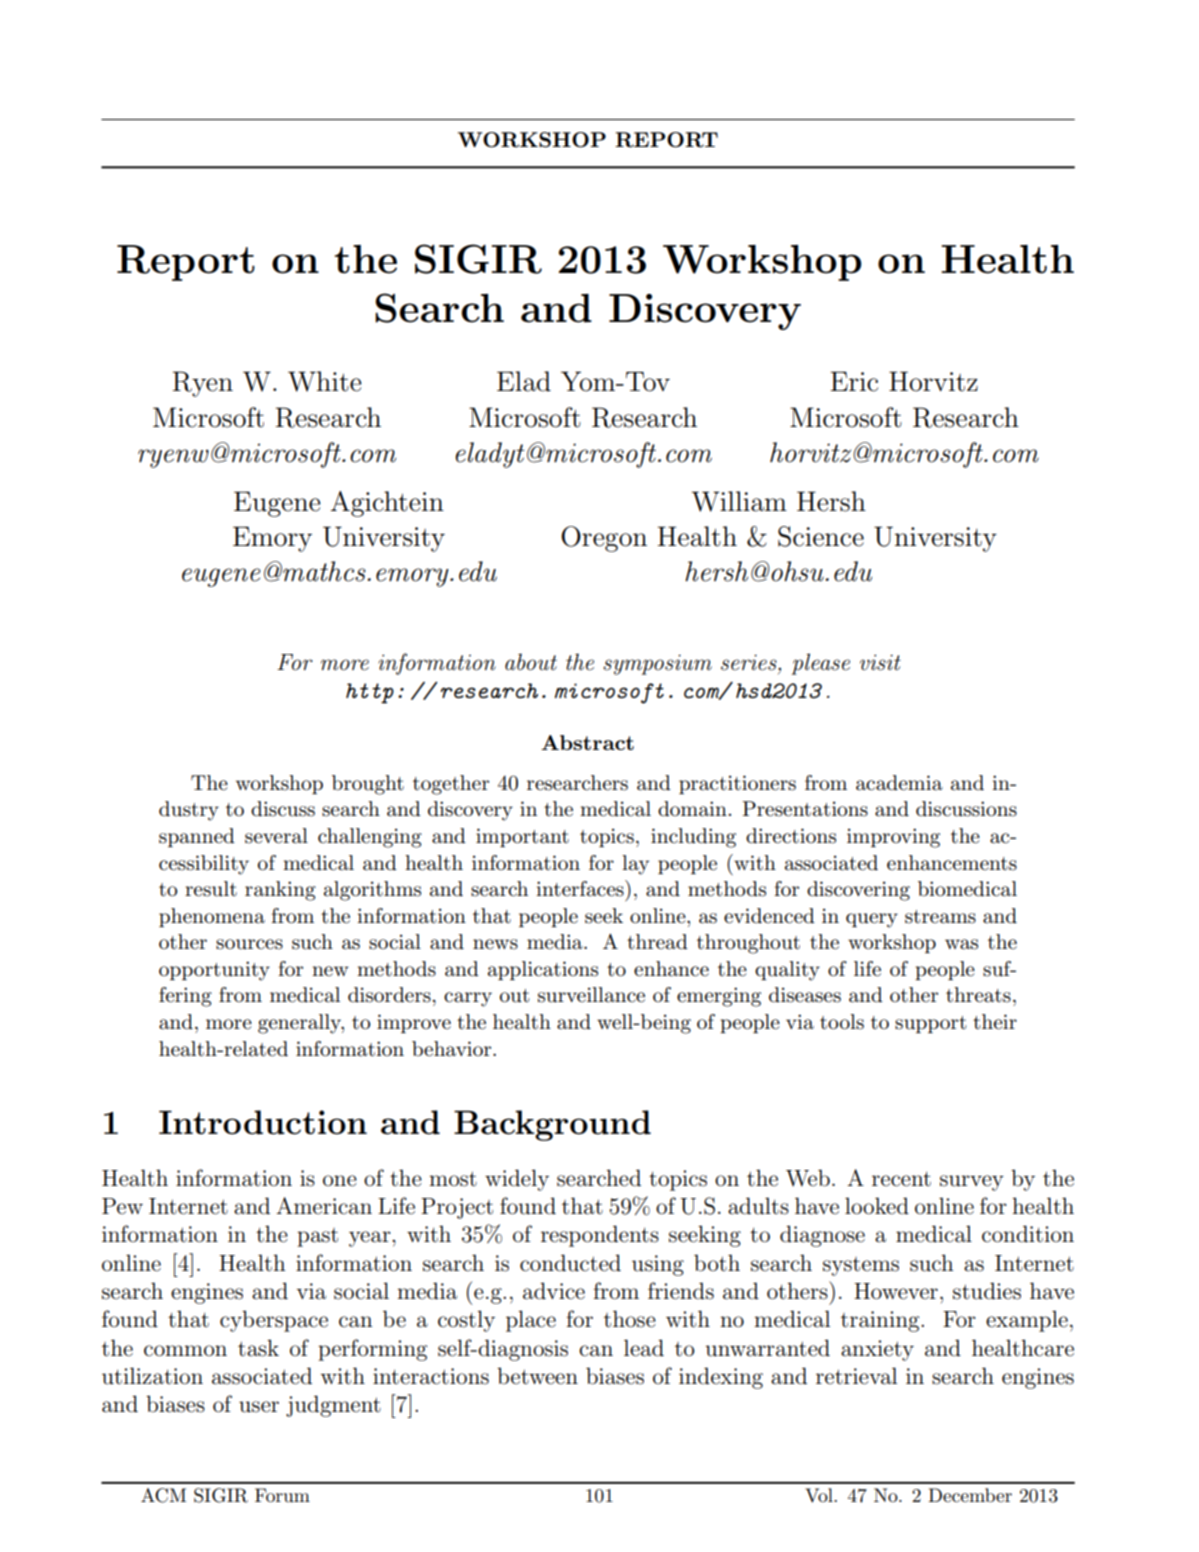 This screenshot has width=1199, height=1552. Describe the element at coordinates (537, 1376) in the screenshot. I see `between` at that location.
